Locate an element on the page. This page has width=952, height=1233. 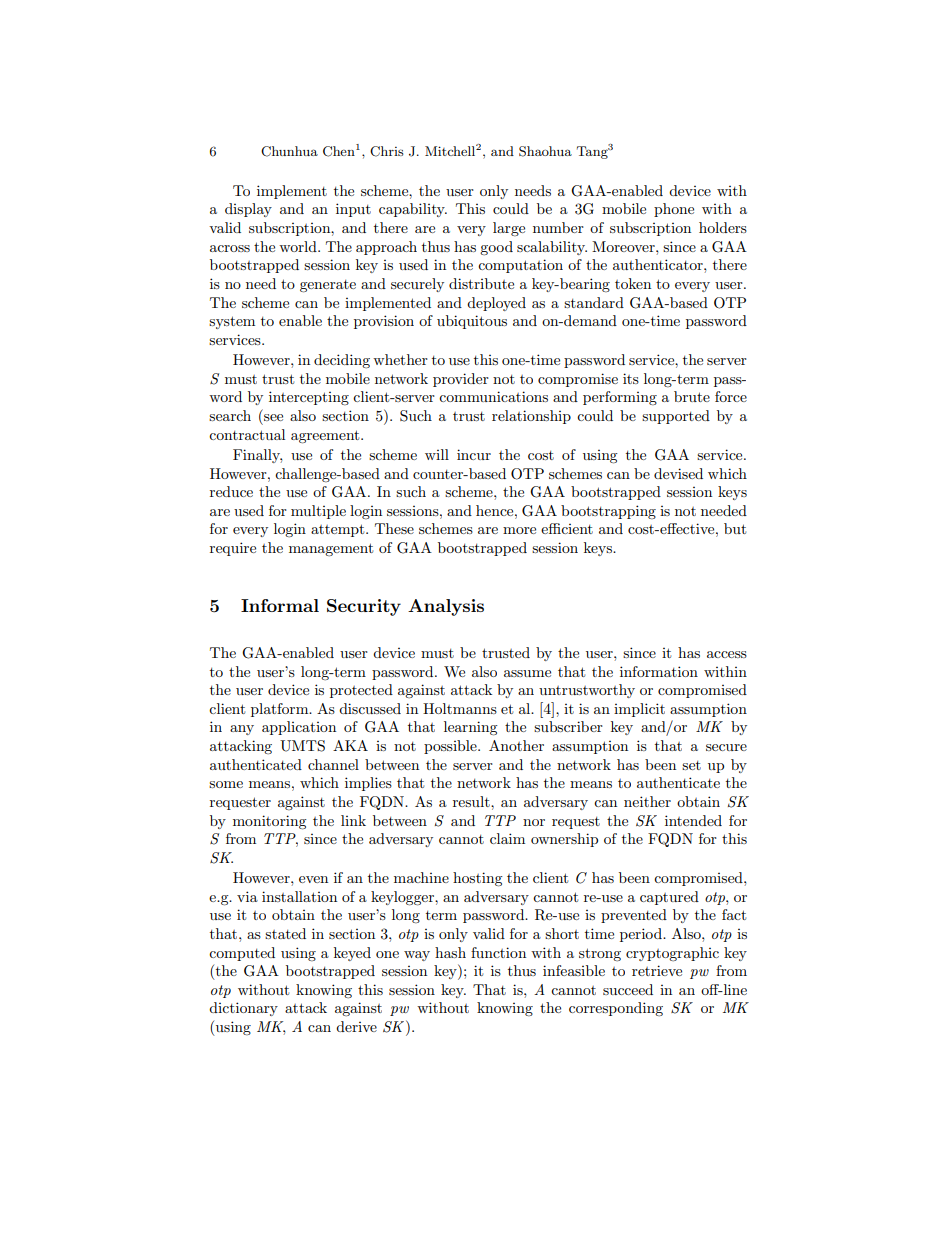
dictionary is located at coordinates (243, 1009).
